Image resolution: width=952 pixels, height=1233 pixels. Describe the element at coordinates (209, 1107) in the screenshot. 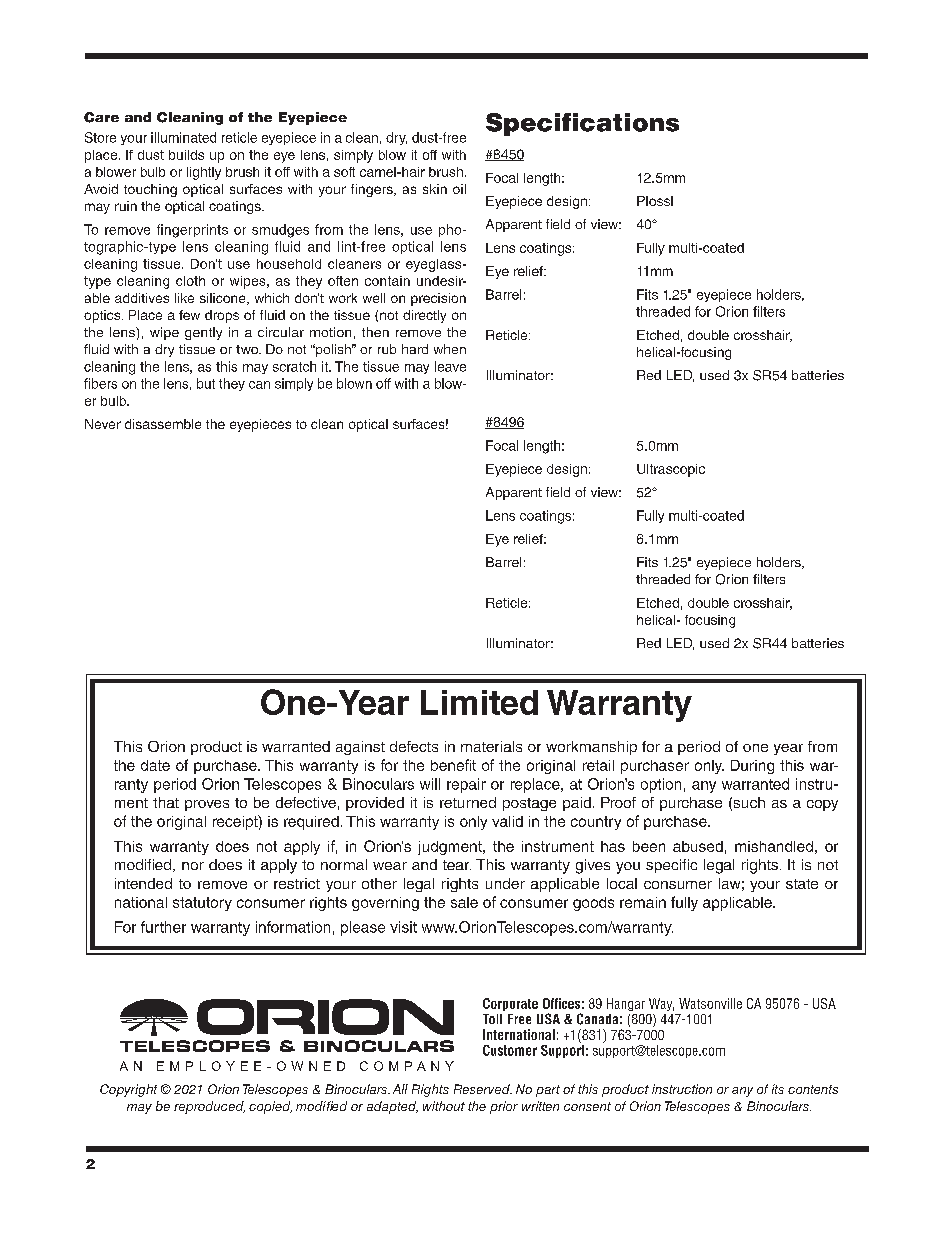

I see `reproduced` at that location.
